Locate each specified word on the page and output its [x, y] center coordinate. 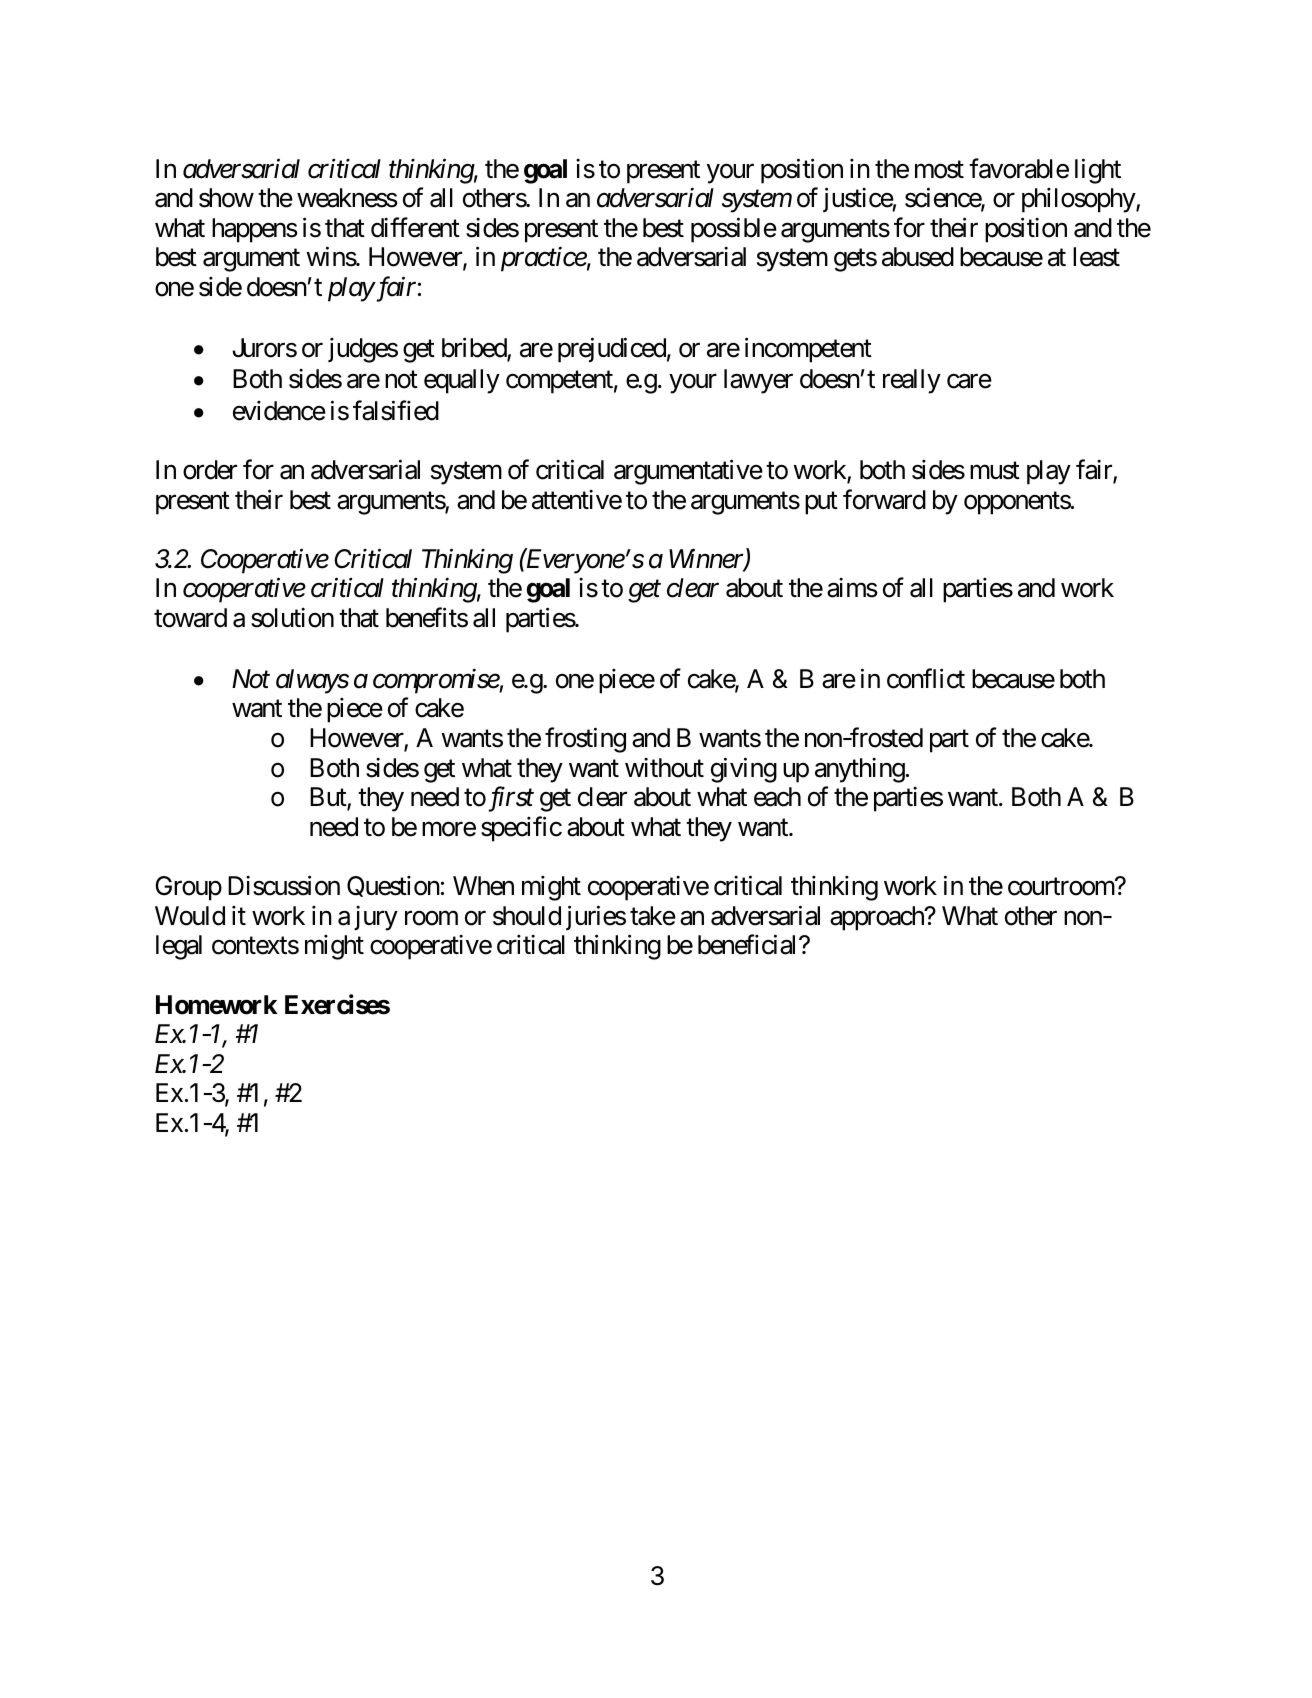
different [415, 227]
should [527, 916]
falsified [396, 410]
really [912, 381]
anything [860, 770]
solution [292, 618]
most [939, 170]
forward [884, 499]
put [821, 503]
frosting [585, 740]
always [312, 681]
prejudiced [612, 350]
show [226, 198]
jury [376, 918]
